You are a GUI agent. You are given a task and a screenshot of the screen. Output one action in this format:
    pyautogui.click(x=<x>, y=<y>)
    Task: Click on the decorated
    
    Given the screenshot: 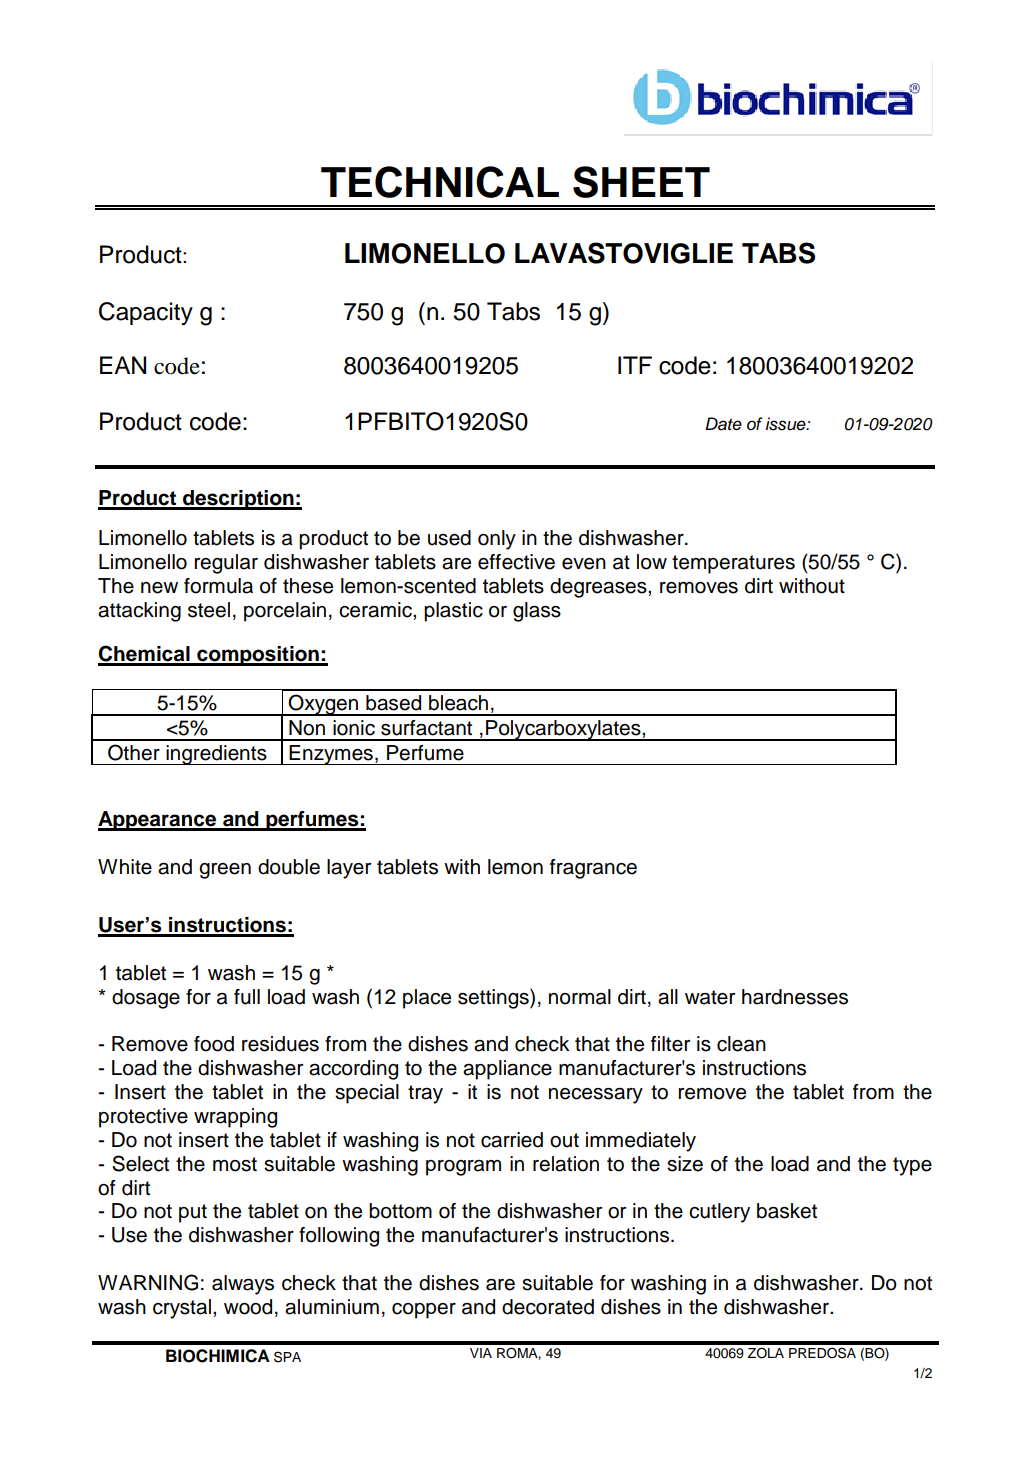 What is the action you would take?
    pyautogui.click(x=548, y=1307)
